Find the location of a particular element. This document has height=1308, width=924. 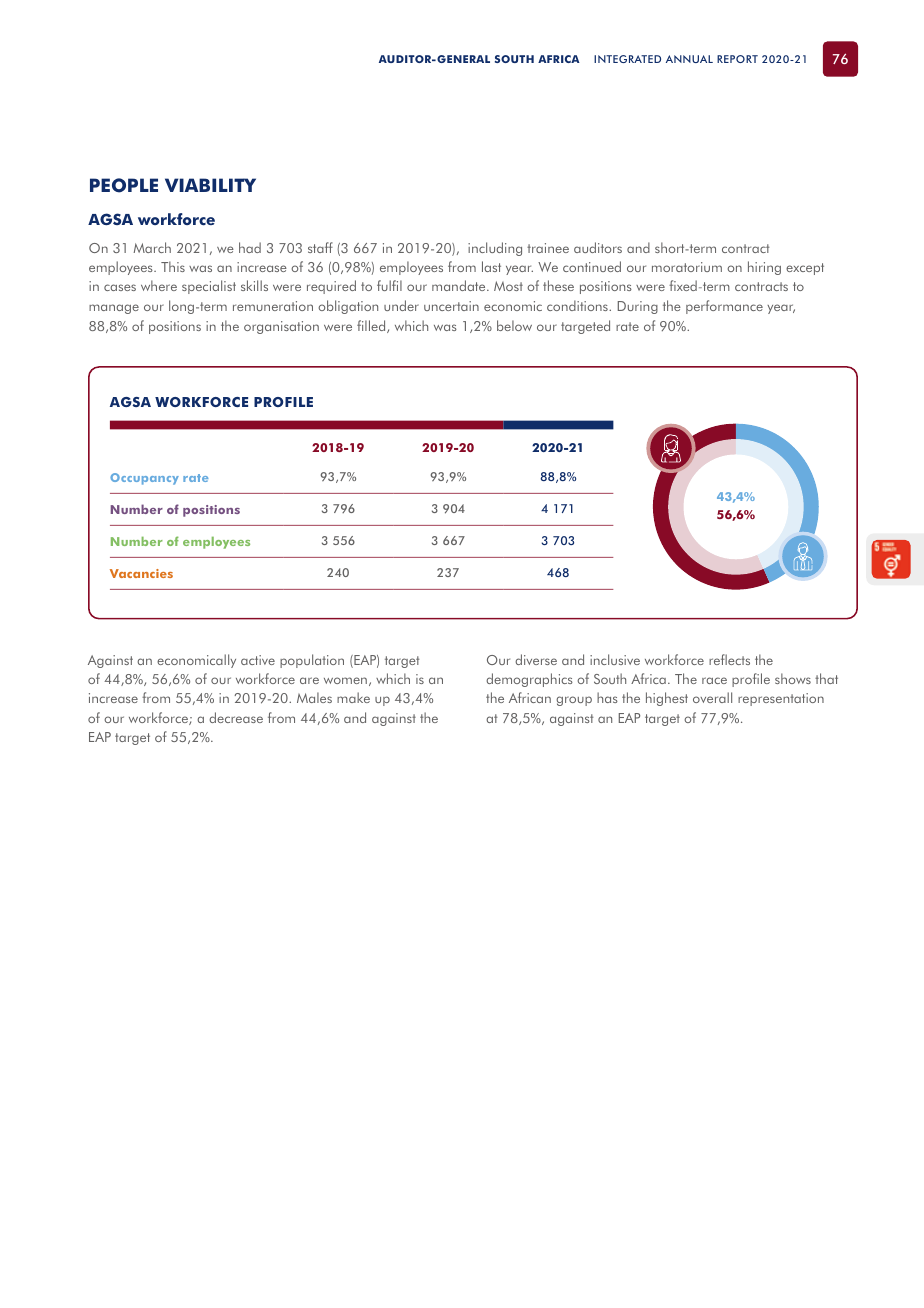

performance is located at coordinates (724, 307).
